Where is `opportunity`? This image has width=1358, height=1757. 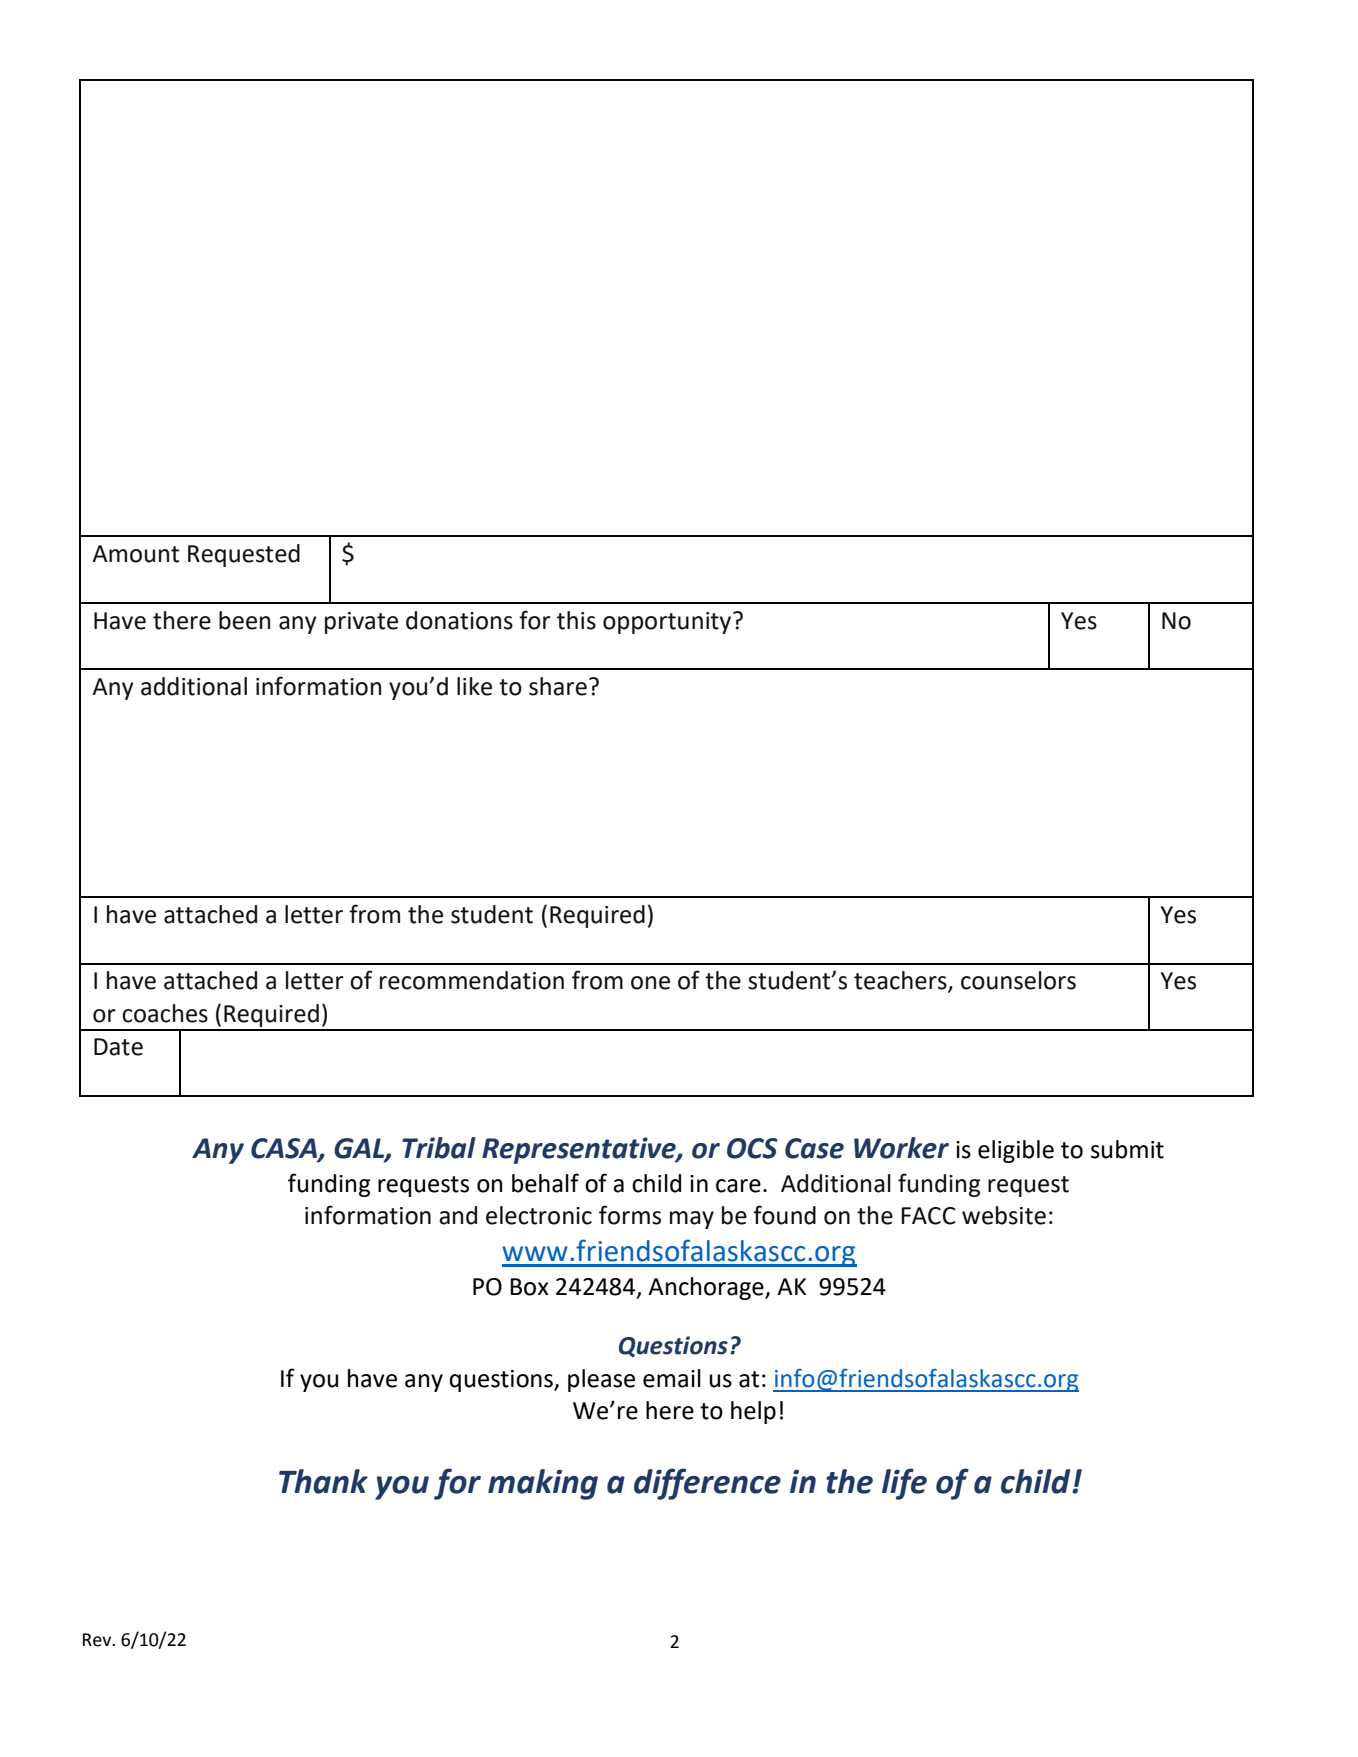 opportunity is located at coordinates (668, 623).
